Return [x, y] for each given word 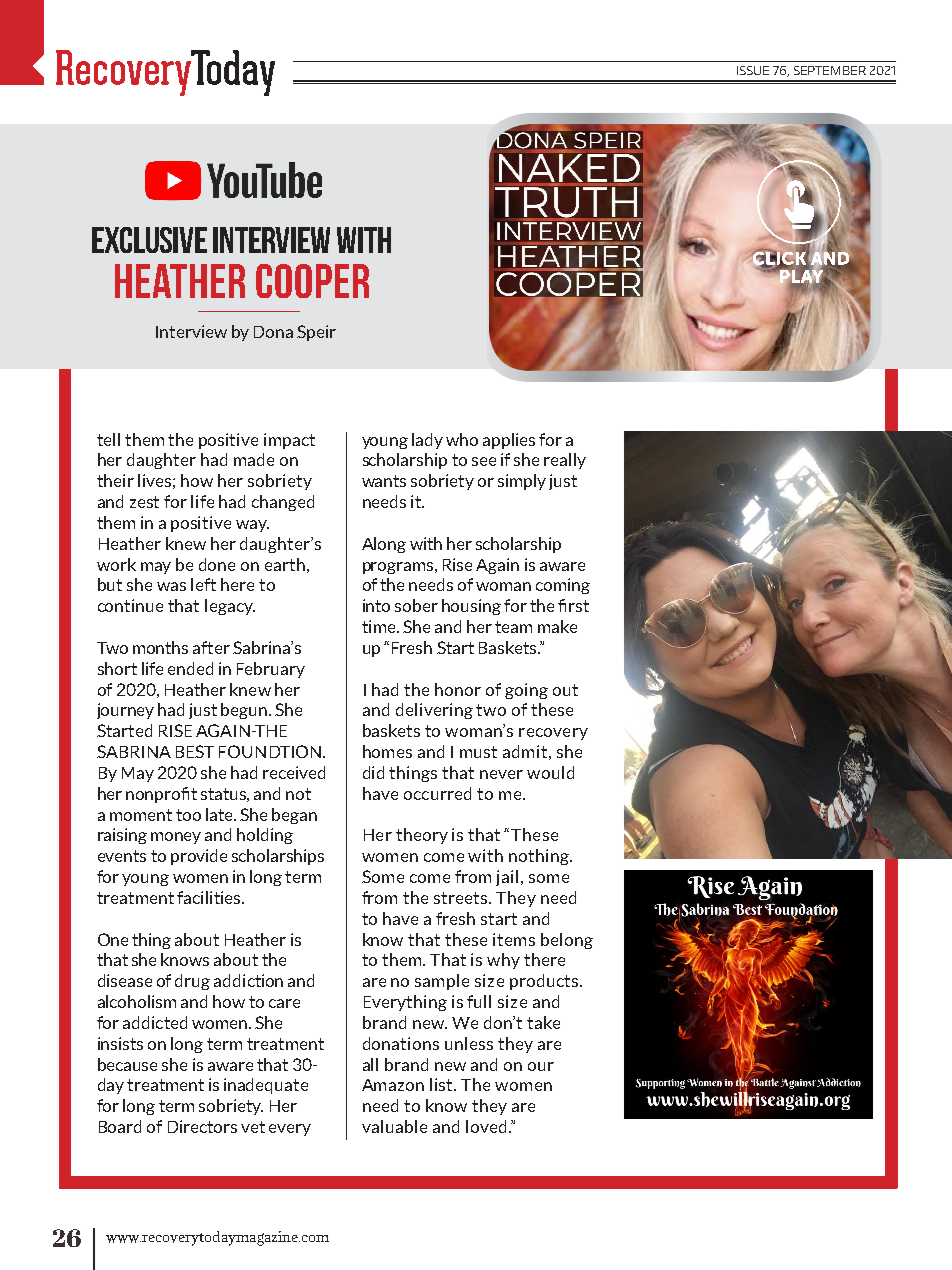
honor [458, 689]
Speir [316, 333]
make [557, 626]
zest [144, 502]
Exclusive [149, 240]
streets [462, 898]
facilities [210, 897]
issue [753, 70]
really [565, 461]
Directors [202, 1126]
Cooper [312, 281]
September [830, 70]
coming [563, 586]
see [484, 461]
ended [190, 668]
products [545, 982]
